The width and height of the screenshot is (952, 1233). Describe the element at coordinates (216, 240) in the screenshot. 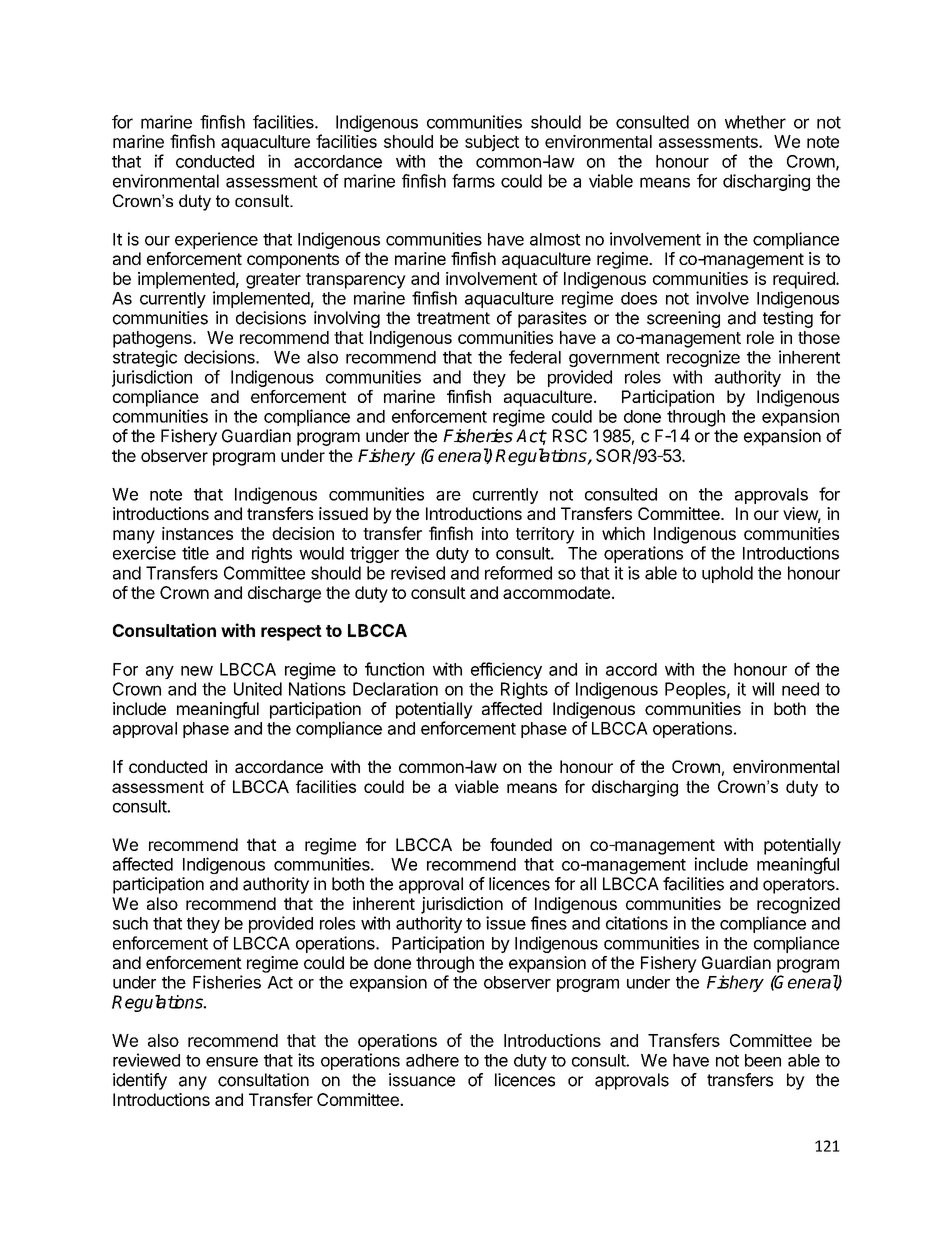

I see `experience` at that location.
